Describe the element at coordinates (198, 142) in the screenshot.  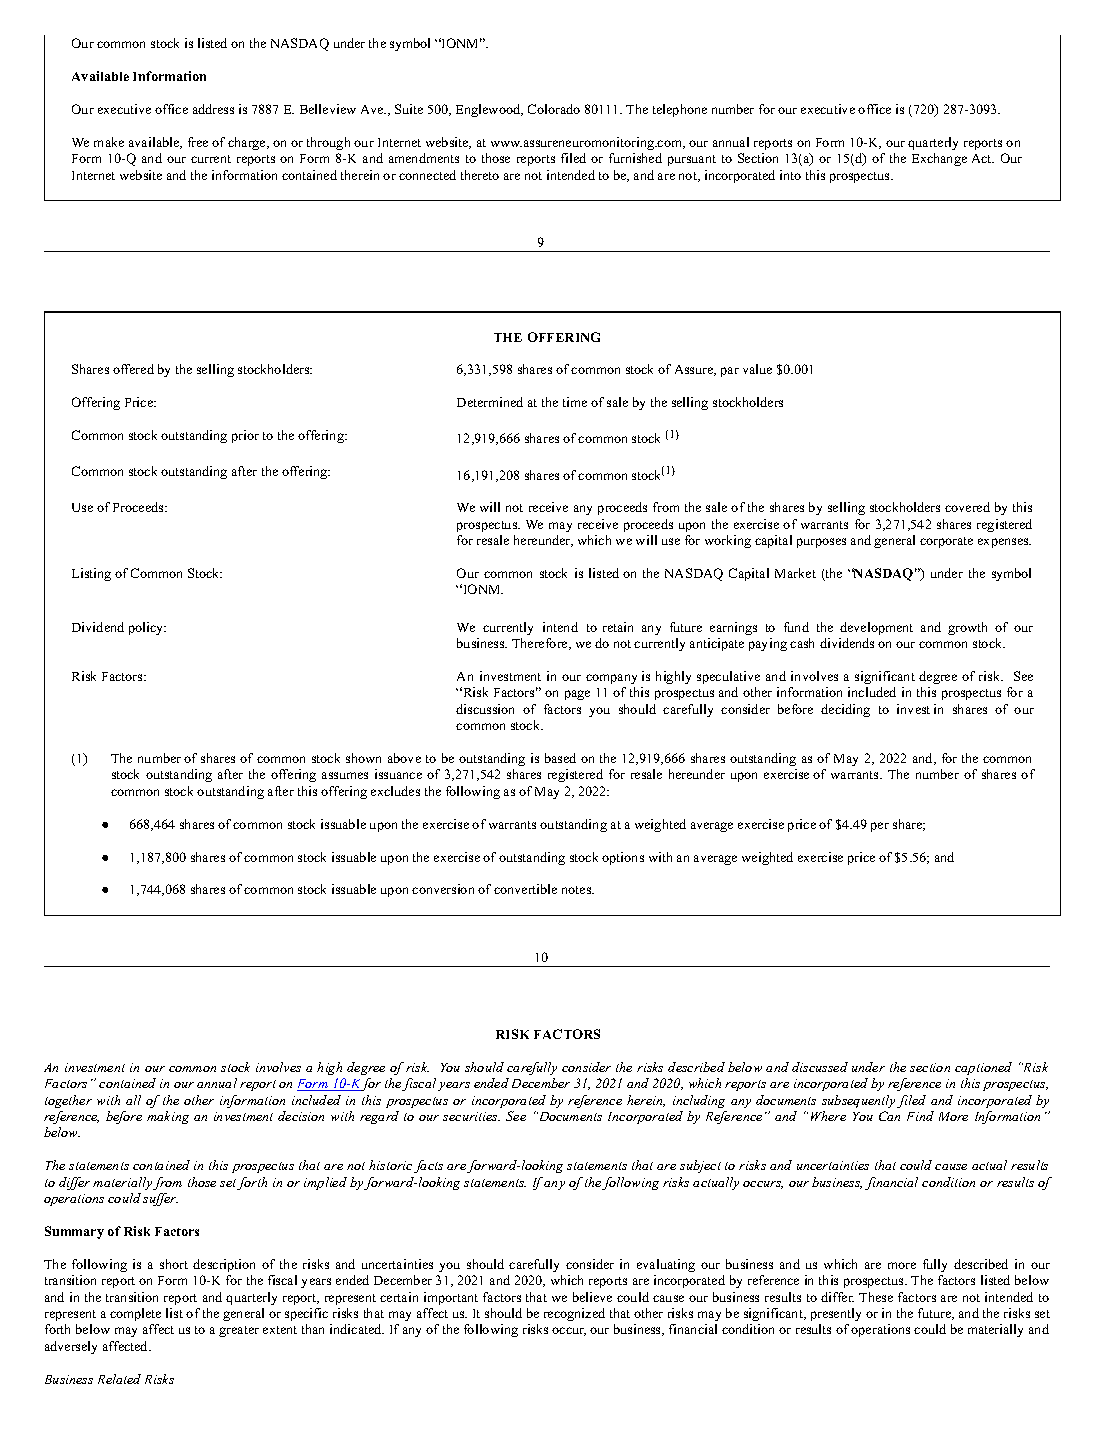
I see `free` at that location.
